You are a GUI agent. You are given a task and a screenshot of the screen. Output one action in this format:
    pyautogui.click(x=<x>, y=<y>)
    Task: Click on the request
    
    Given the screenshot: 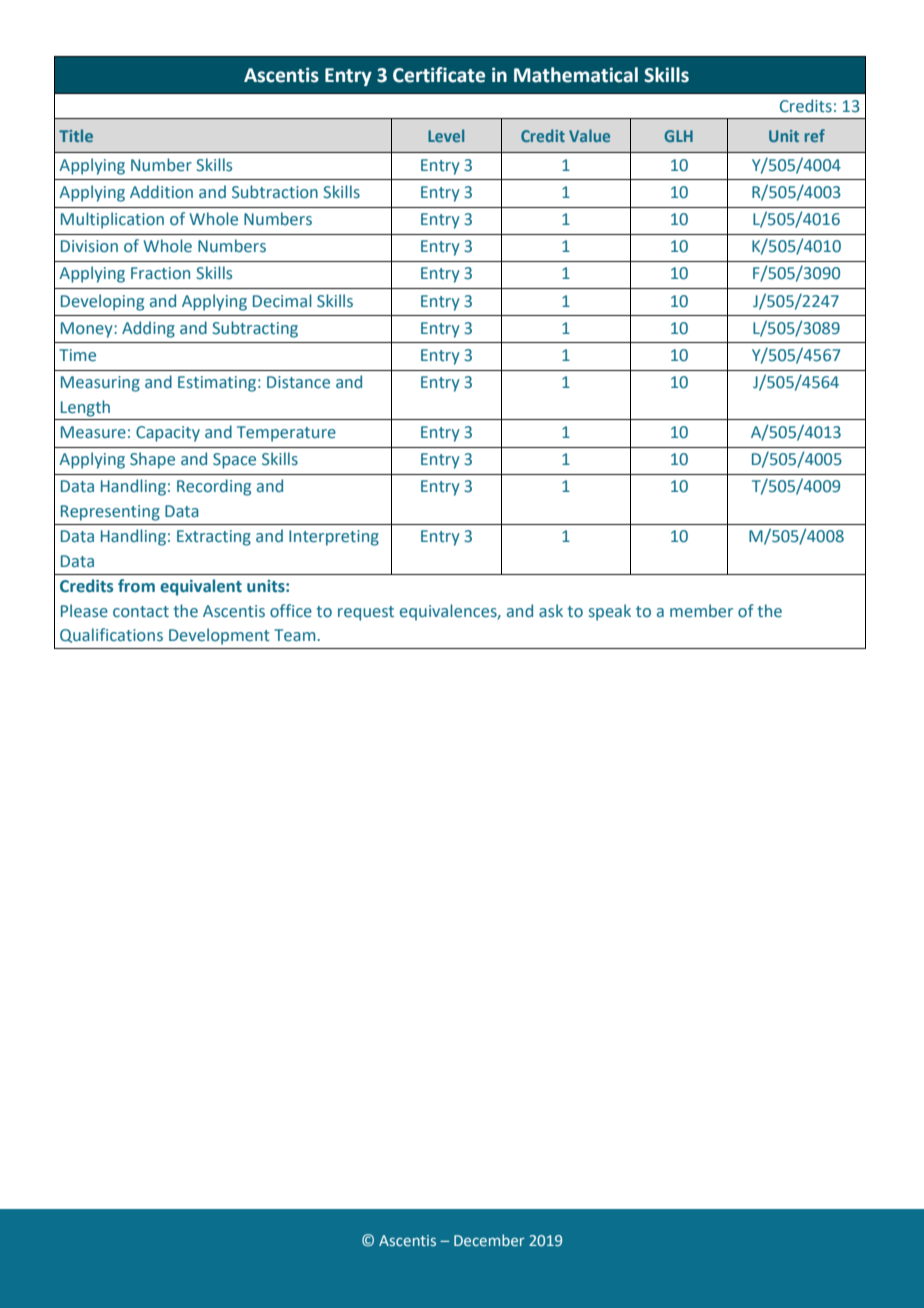 What is the action you would take?
    pyautogui.click(x=366, y=613)
